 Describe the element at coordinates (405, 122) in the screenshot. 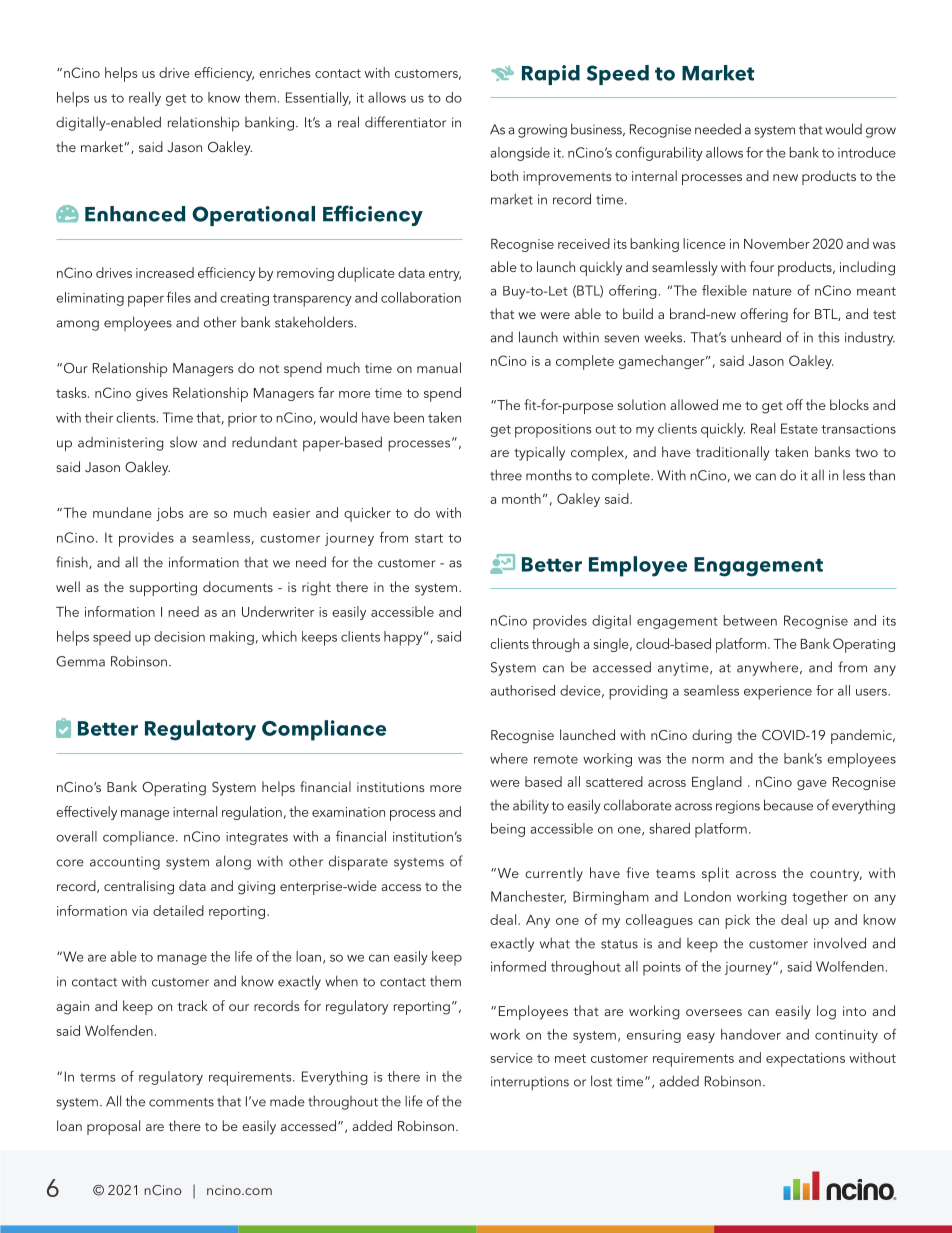

I see `differentiator` at that location.
